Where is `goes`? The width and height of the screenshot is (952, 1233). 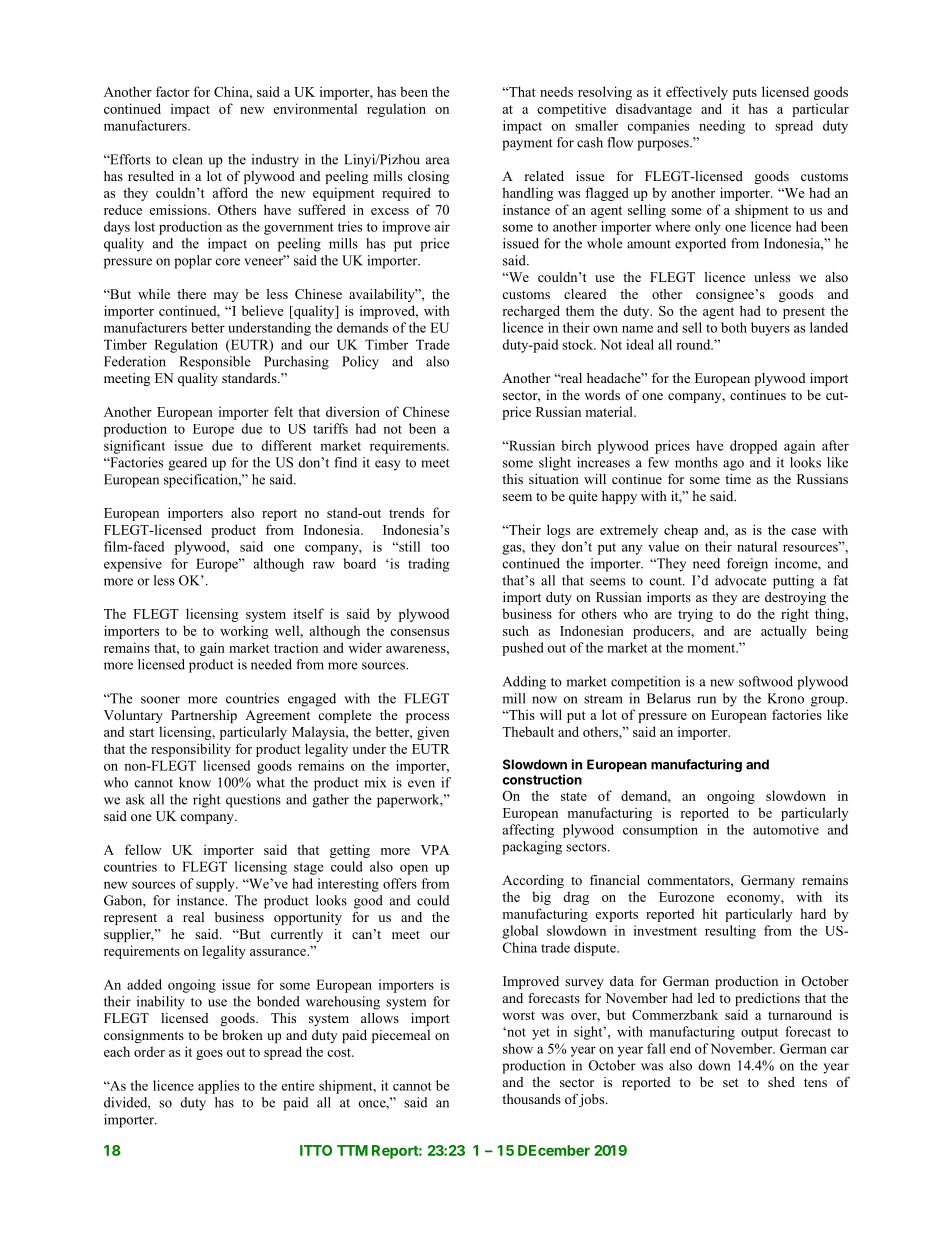
goes is located at coordinates (209, 1055).
